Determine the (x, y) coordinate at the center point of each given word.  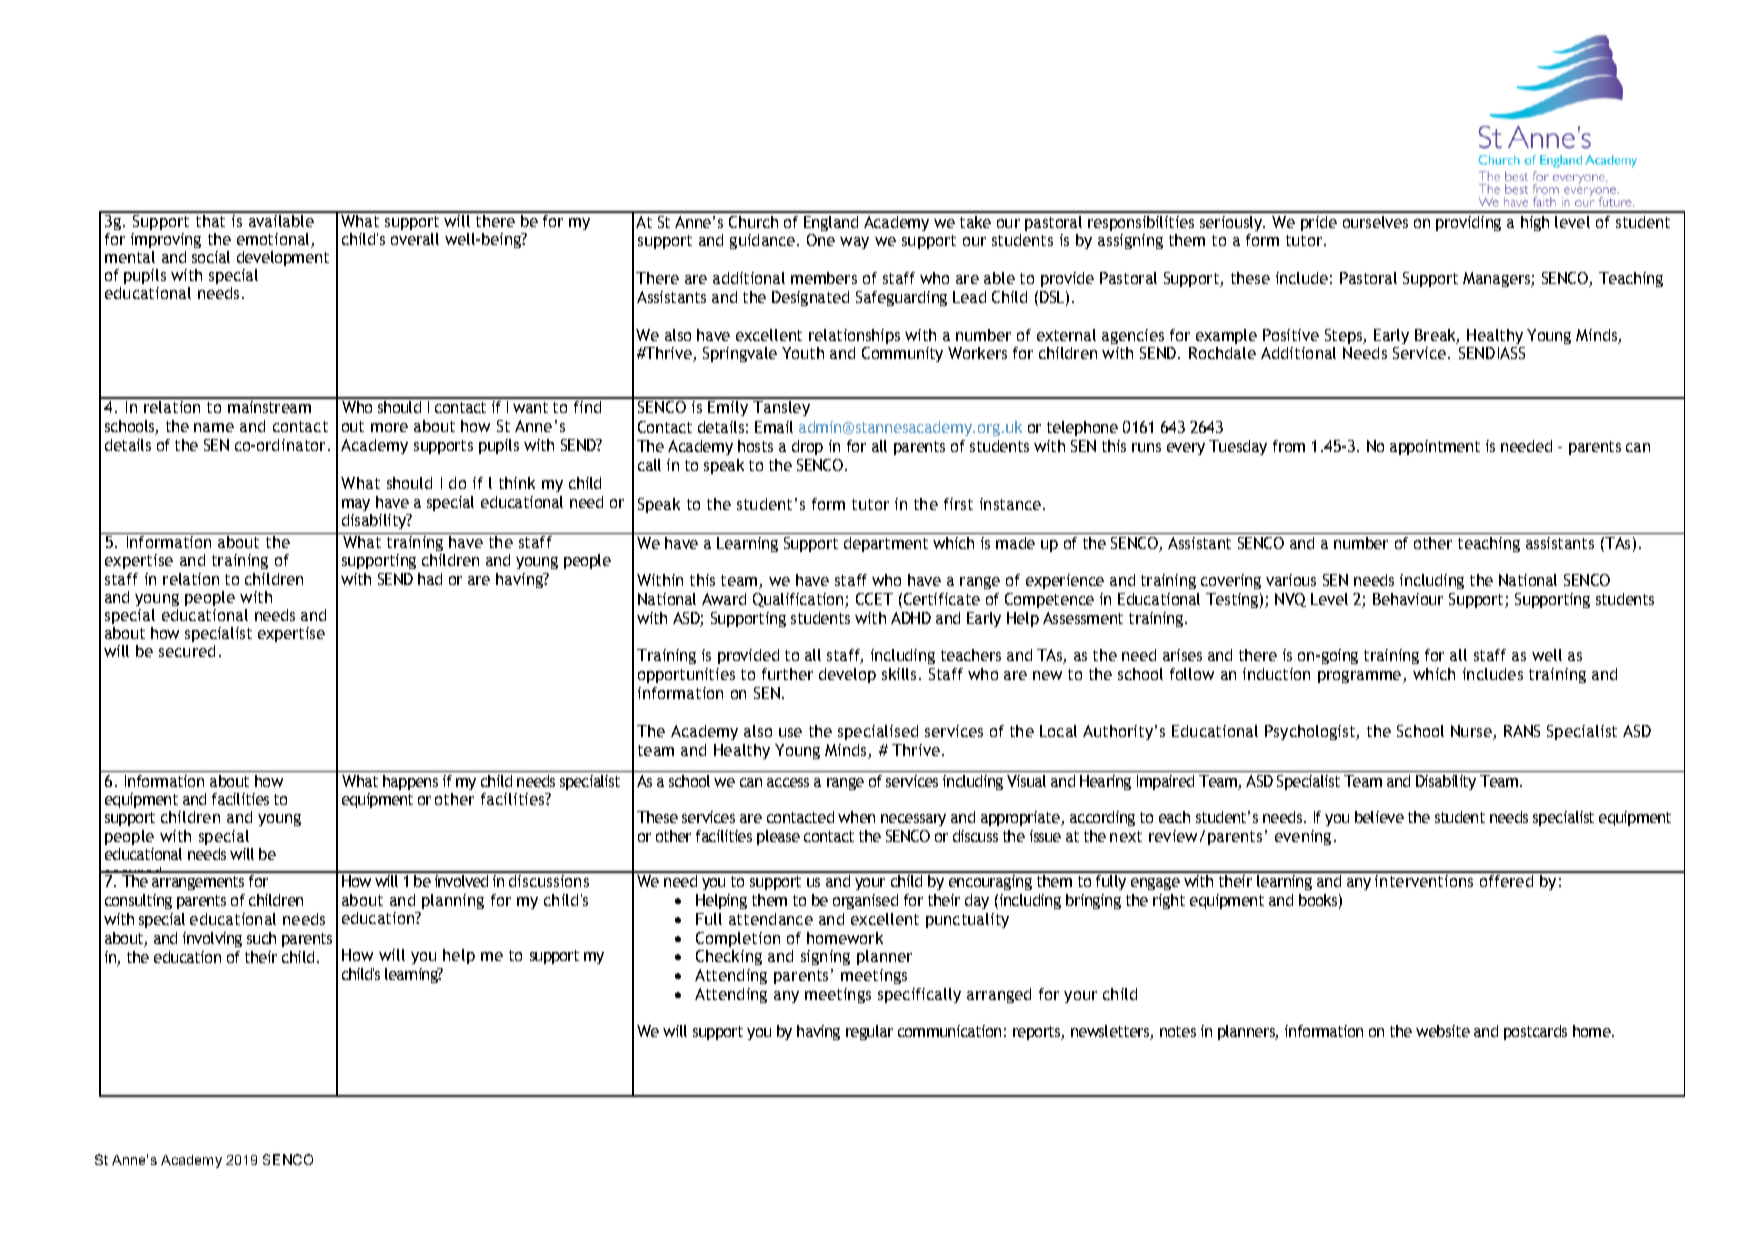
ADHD (911, 618)
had (430, 579)
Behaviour (1408, 599)
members (824, 278)
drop (807, 447)
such (261, 938)
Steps (1345, 336)
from (1289, 446)
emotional (274, 240)
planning (453, 901)
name (214, 427)
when (856, 817)
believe (1379, 817)
